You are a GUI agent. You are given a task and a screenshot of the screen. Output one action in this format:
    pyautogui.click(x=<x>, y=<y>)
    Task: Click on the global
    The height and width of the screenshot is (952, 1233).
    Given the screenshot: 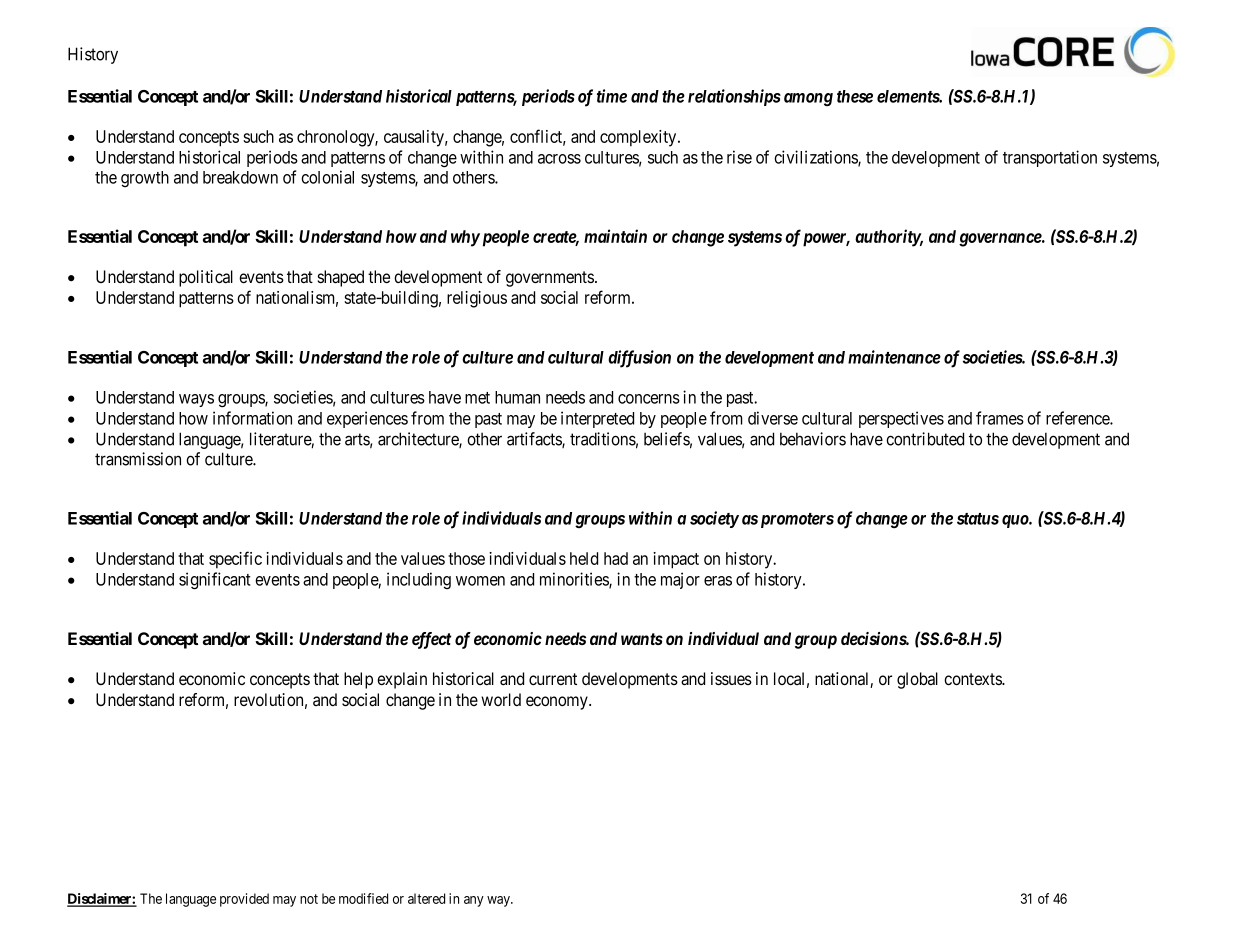 What is the action you would take?
    pyautogui.click(x=917, y=680)
